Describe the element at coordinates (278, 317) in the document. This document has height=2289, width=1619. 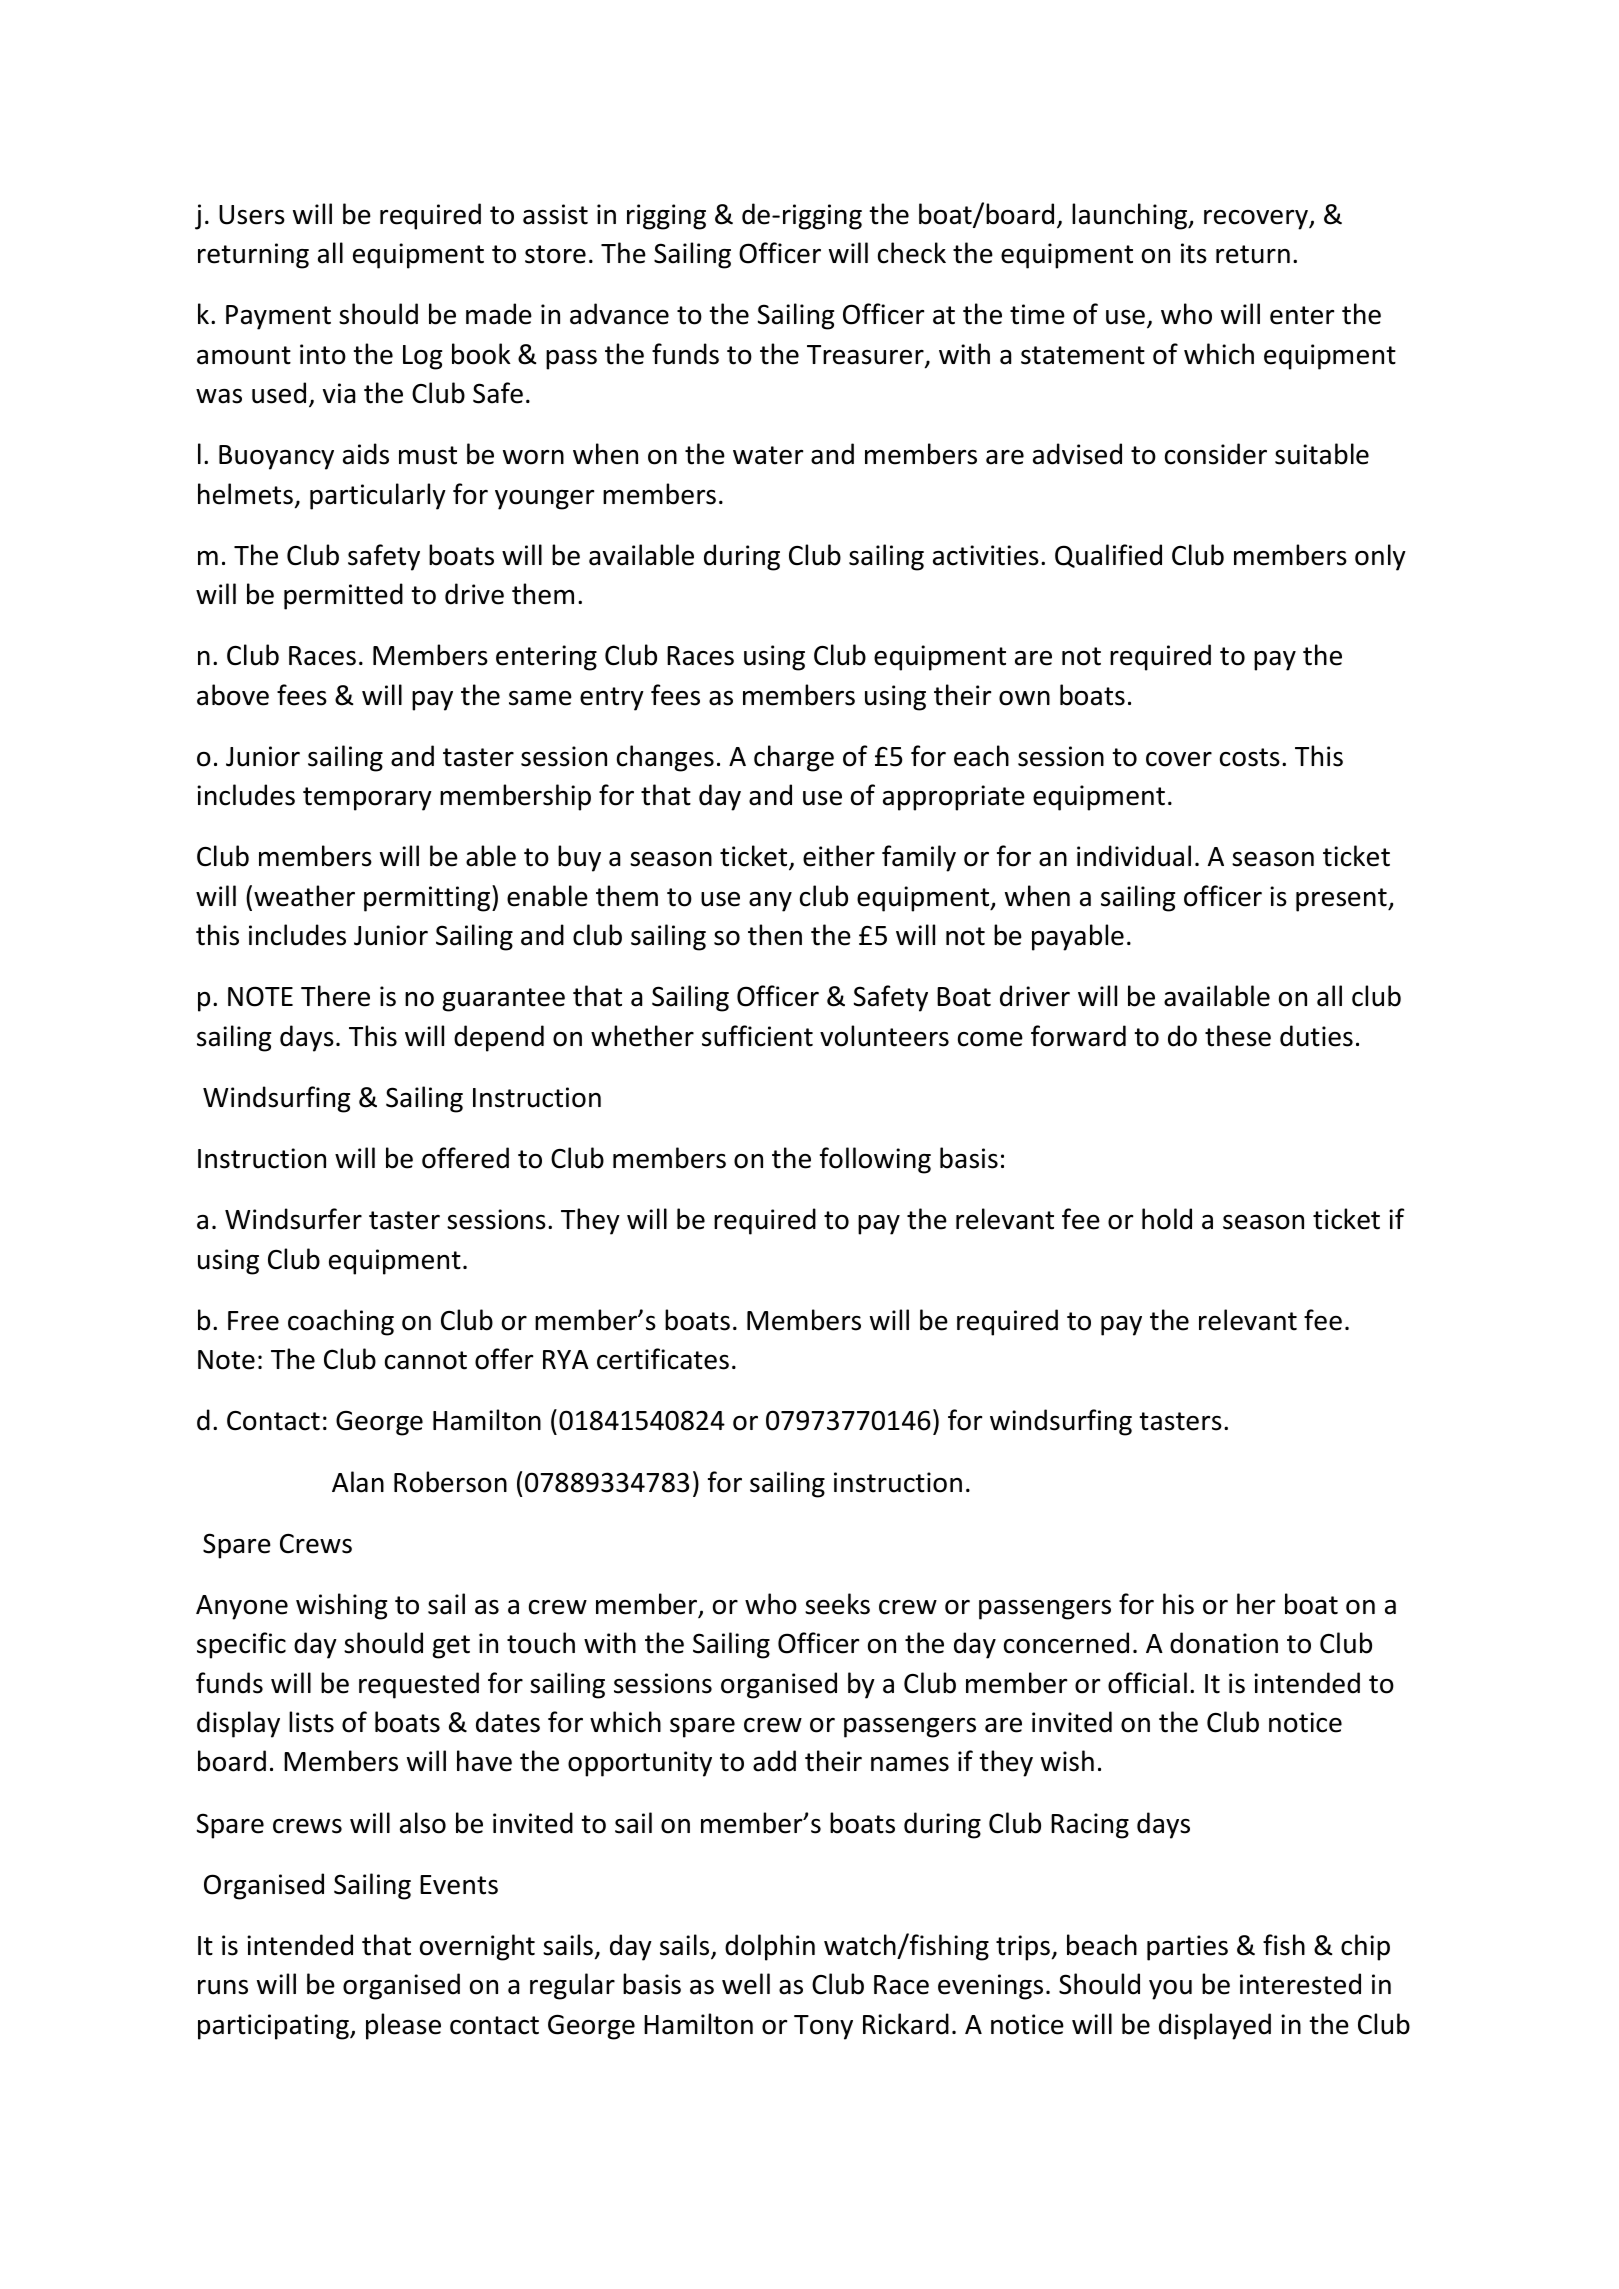
I see `Payment` at that location.
